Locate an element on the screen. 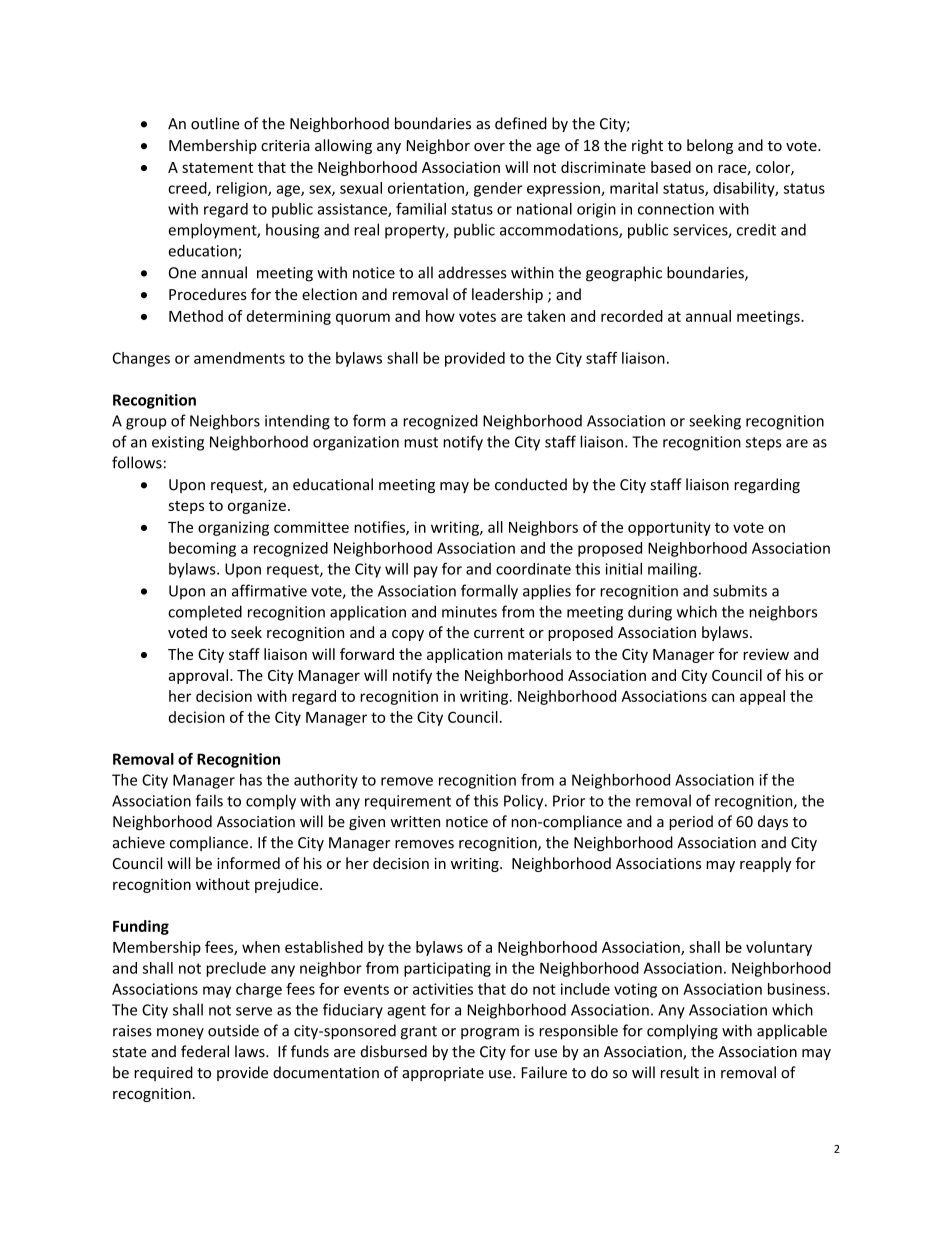  can is located at coordinates (723, 697).
